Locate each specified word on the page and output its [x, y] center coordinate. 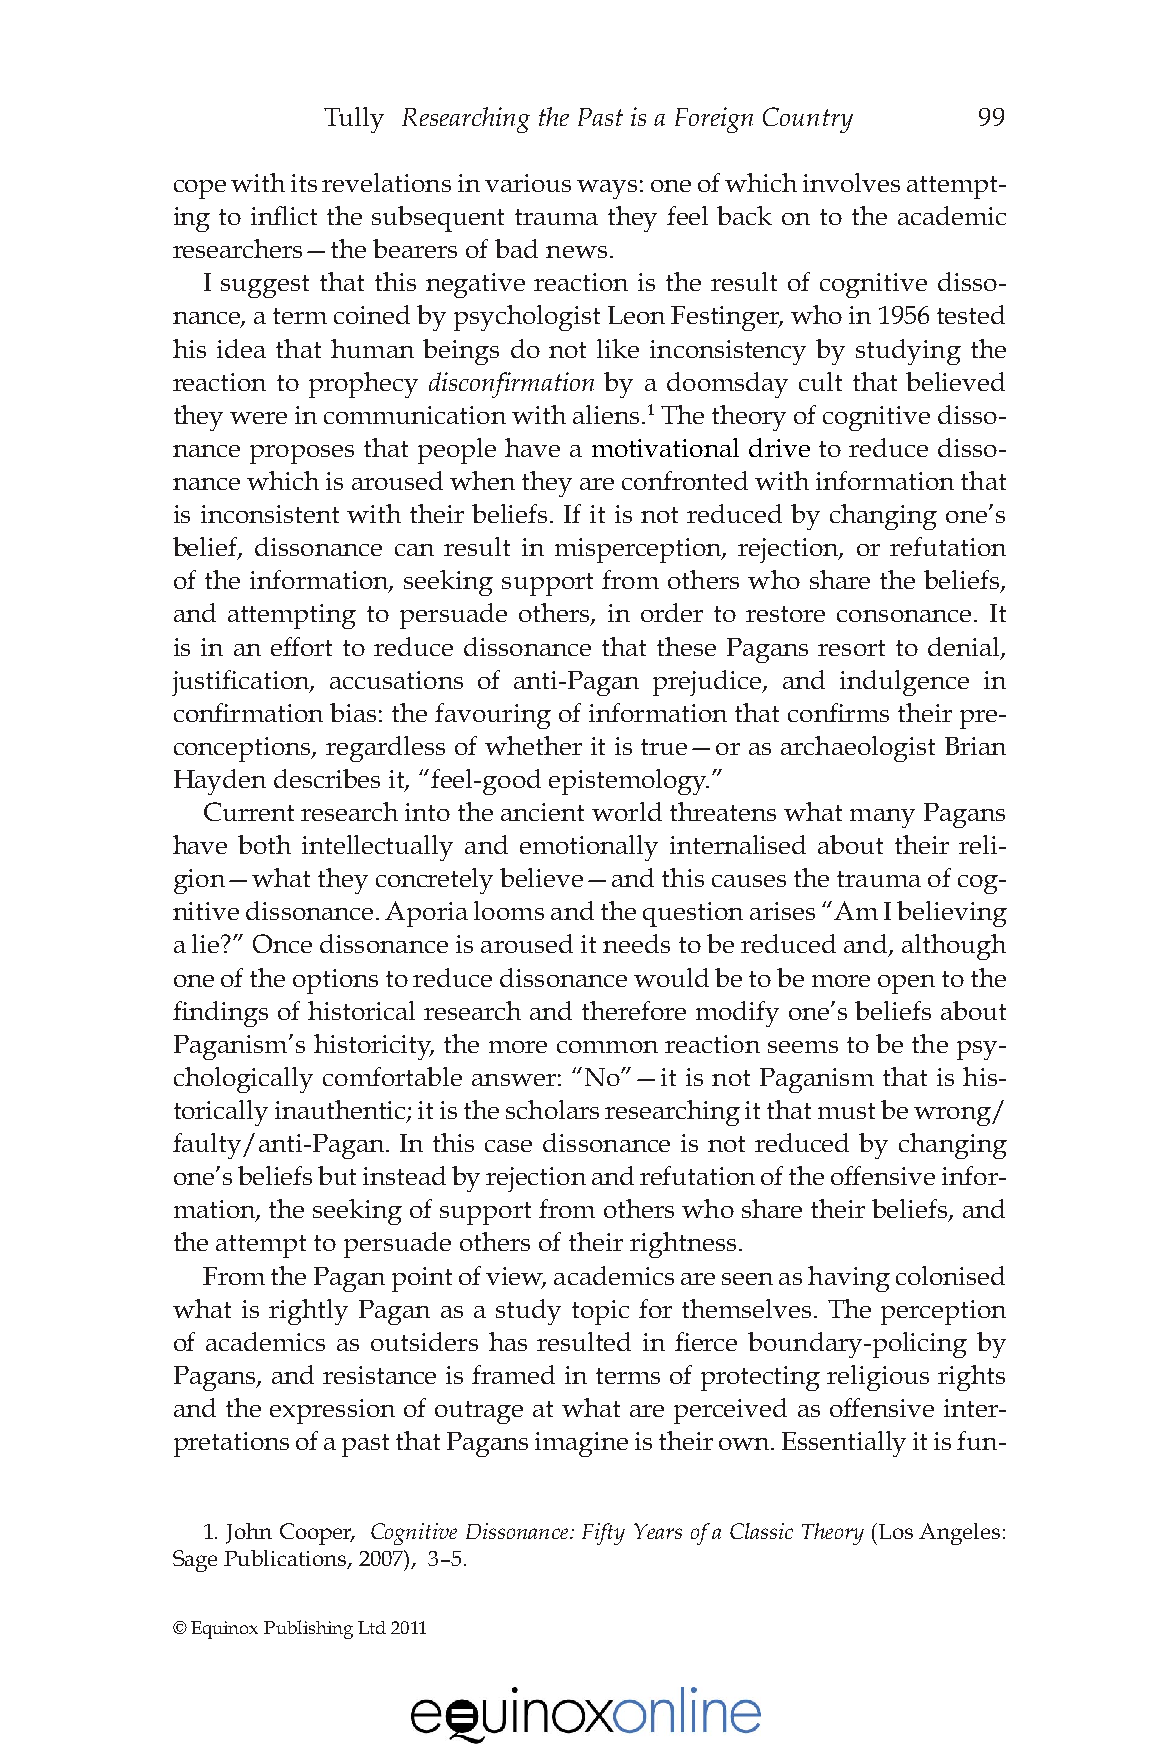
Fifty [603, 1534]
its [304, 183]
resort [851, 648]
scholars [552, 1109]
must [846, 1111]
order [672, 612]
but [337, 1175]
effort [301, 646]
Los [896, 1531]
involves [851, 182]
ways [607, 189]
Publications [286, 1559]
